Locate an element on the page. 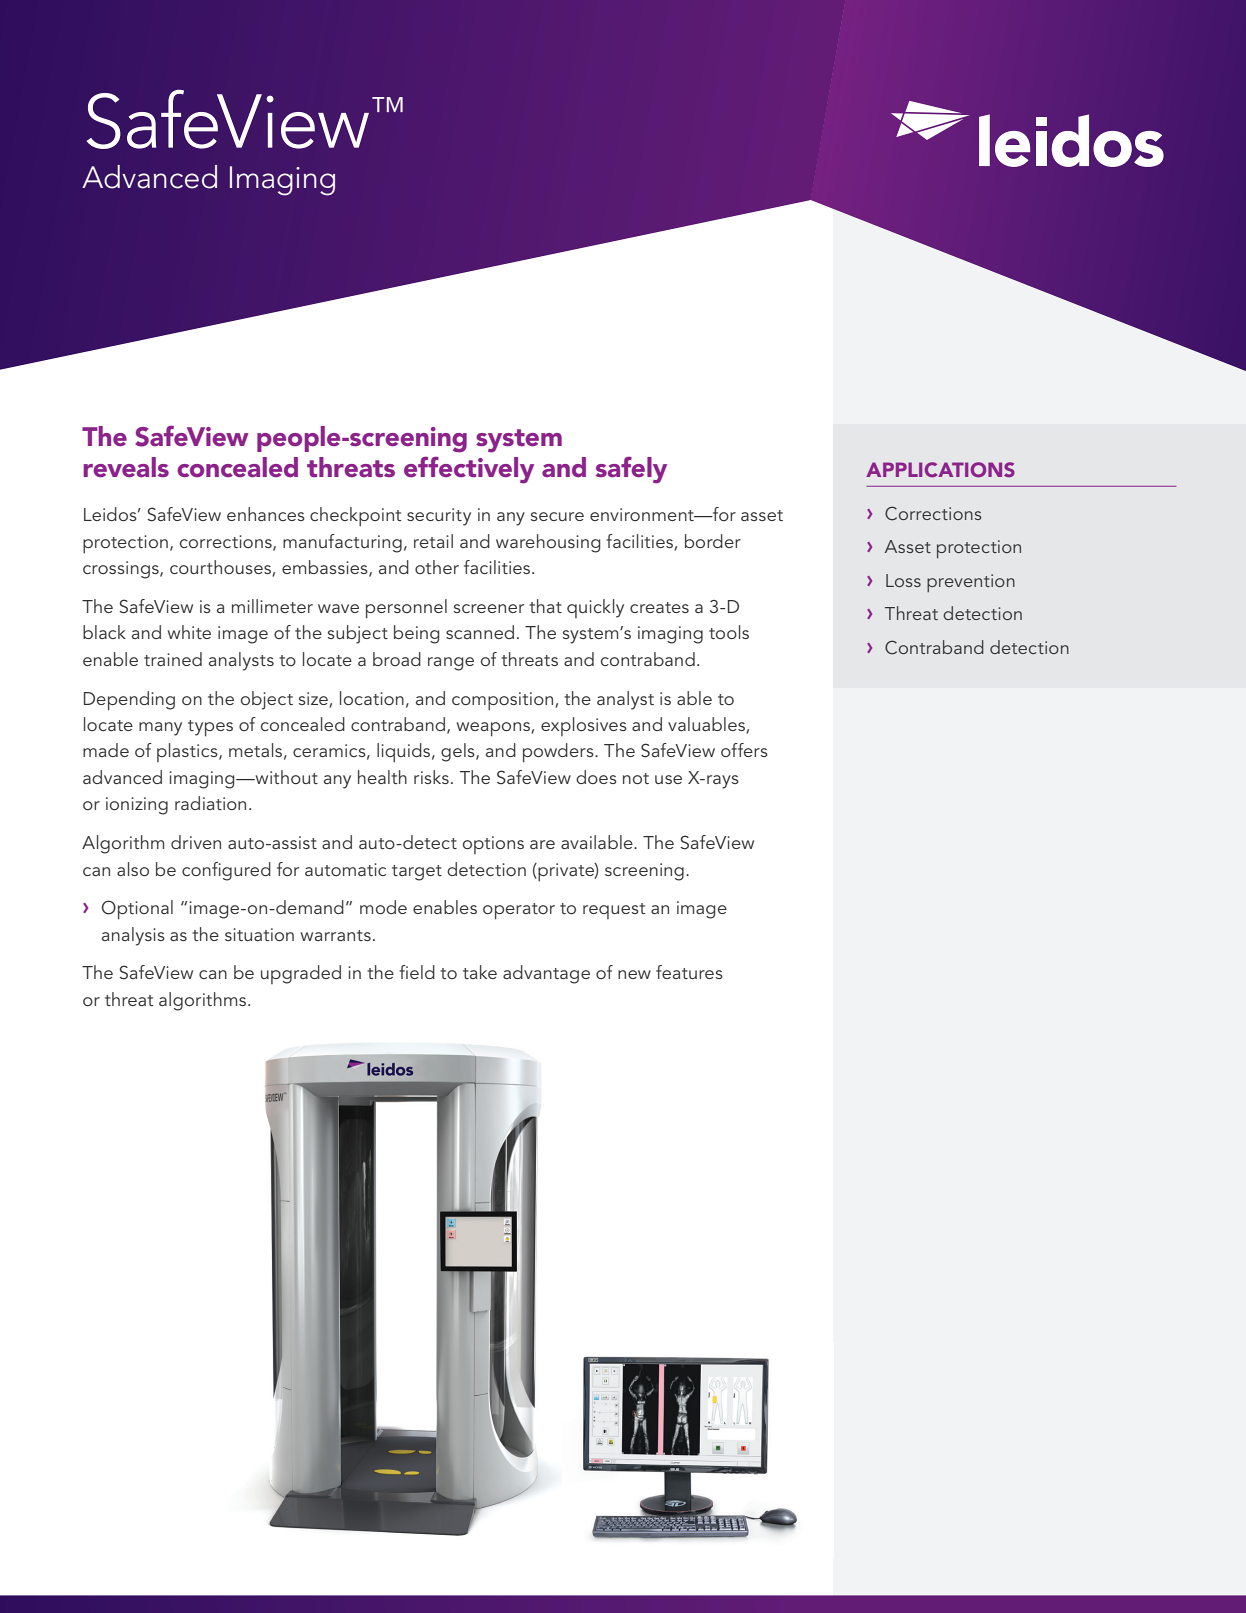 This page has height=1613, width=1246. offers is located at coordinates (744, 750).
